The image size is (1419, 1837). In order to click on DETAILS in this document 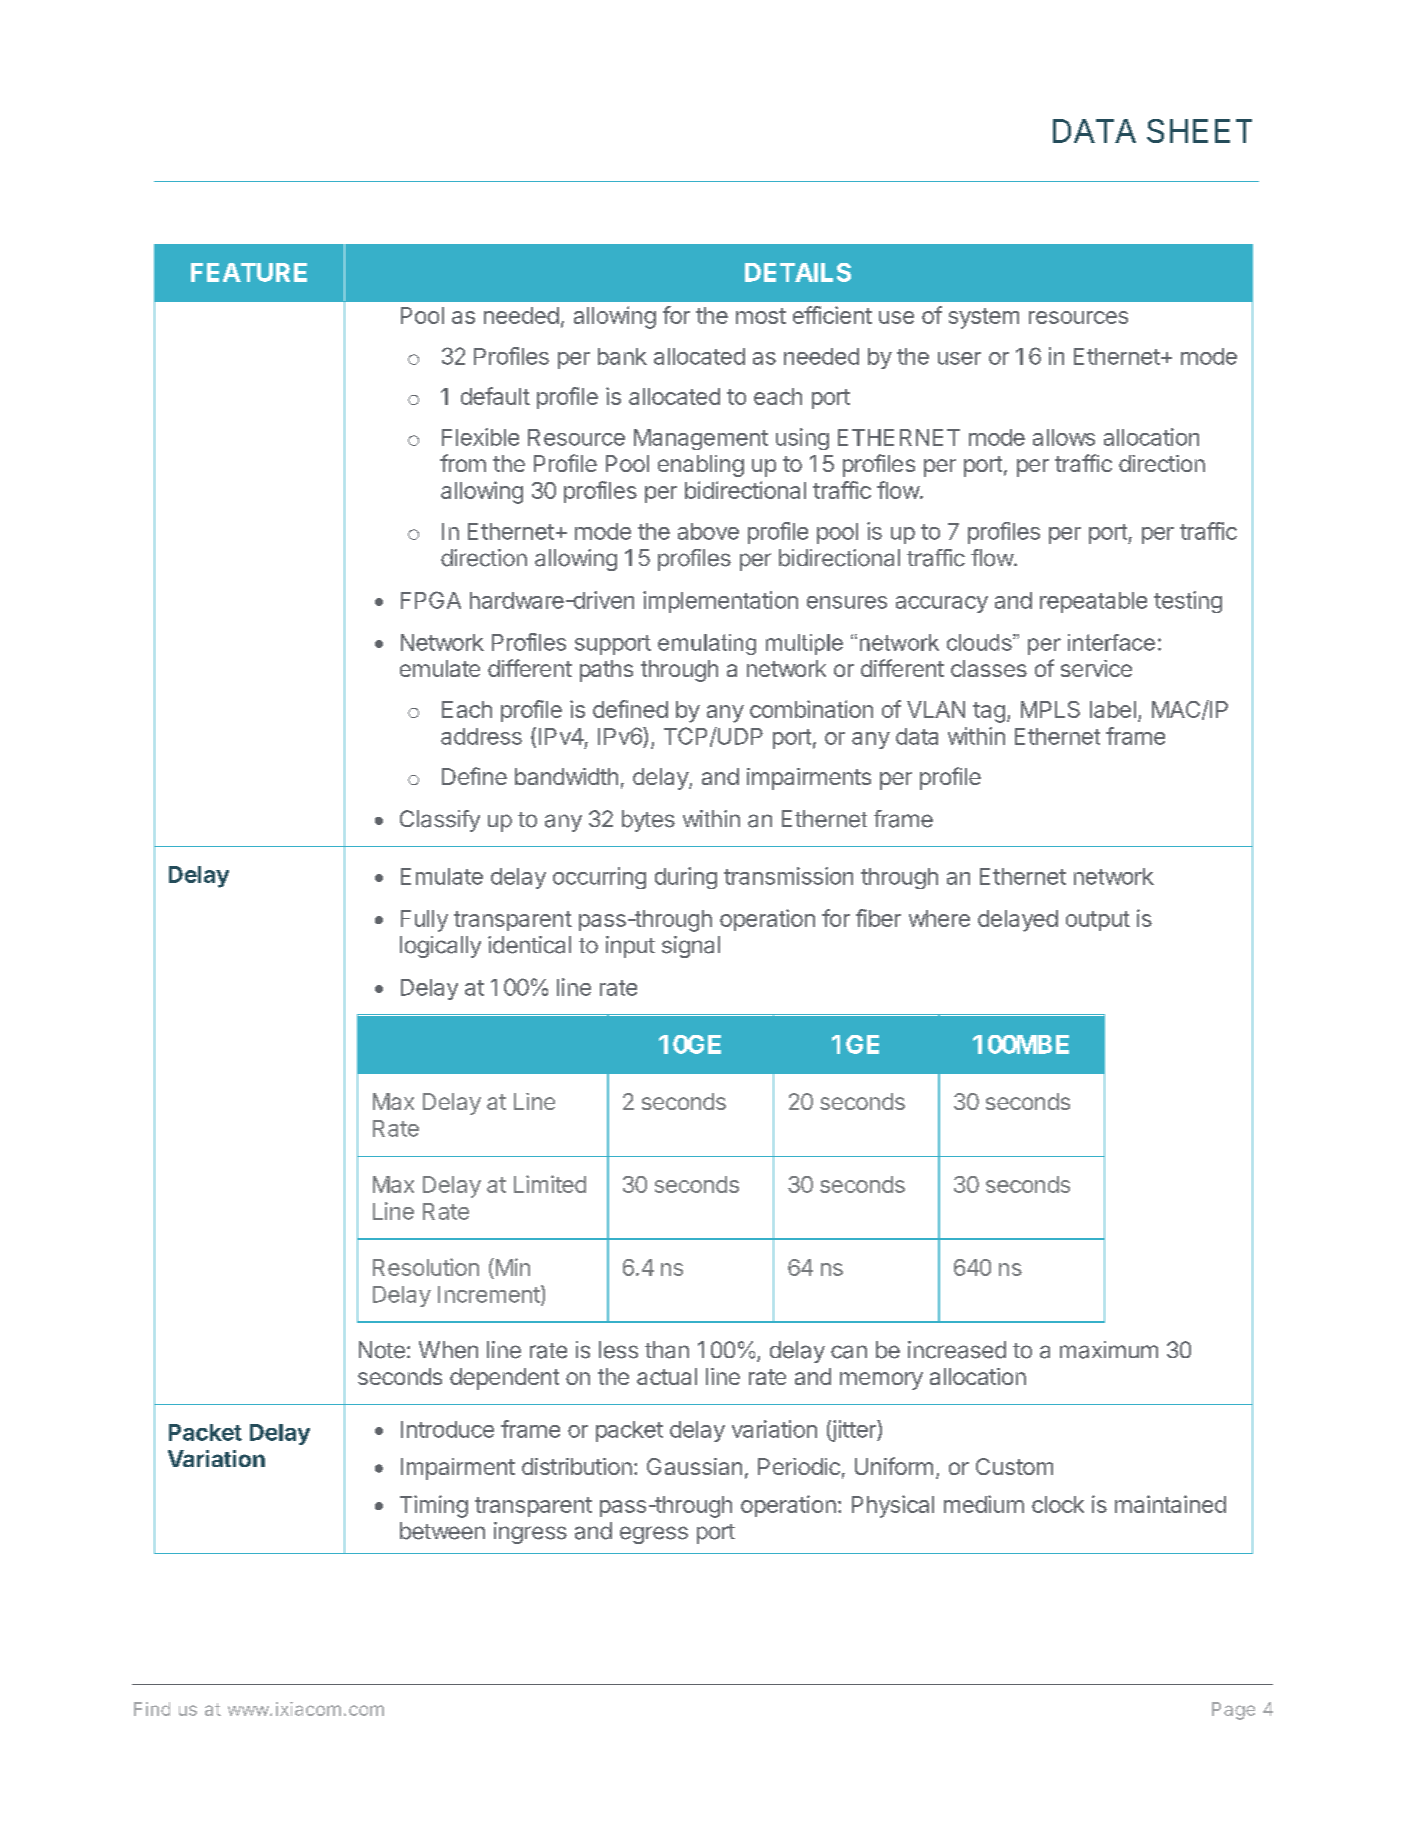, I will do `click(798, 272)`.
